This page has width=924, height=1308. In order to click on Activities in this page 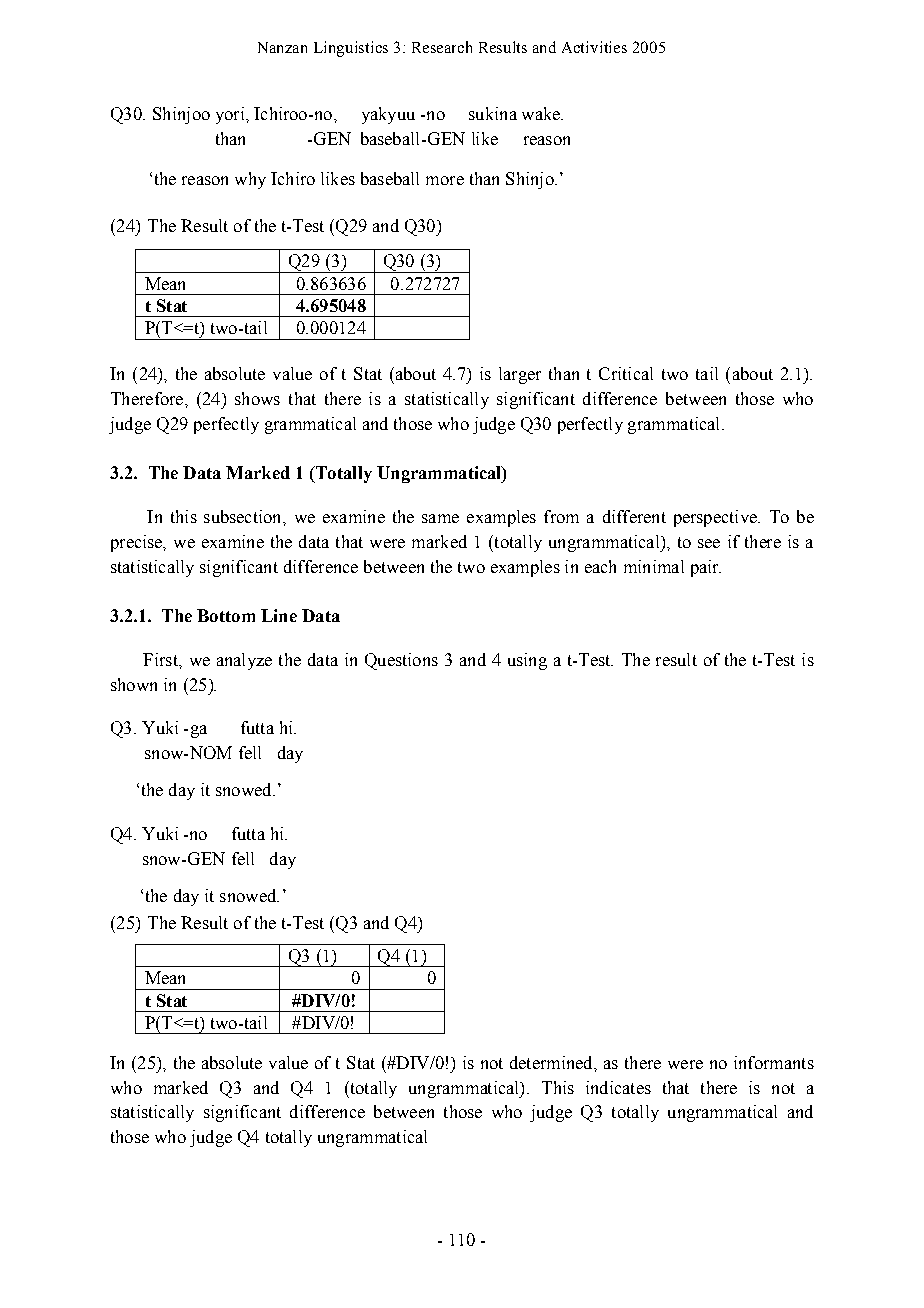, I will do `click(594, 47)`.
